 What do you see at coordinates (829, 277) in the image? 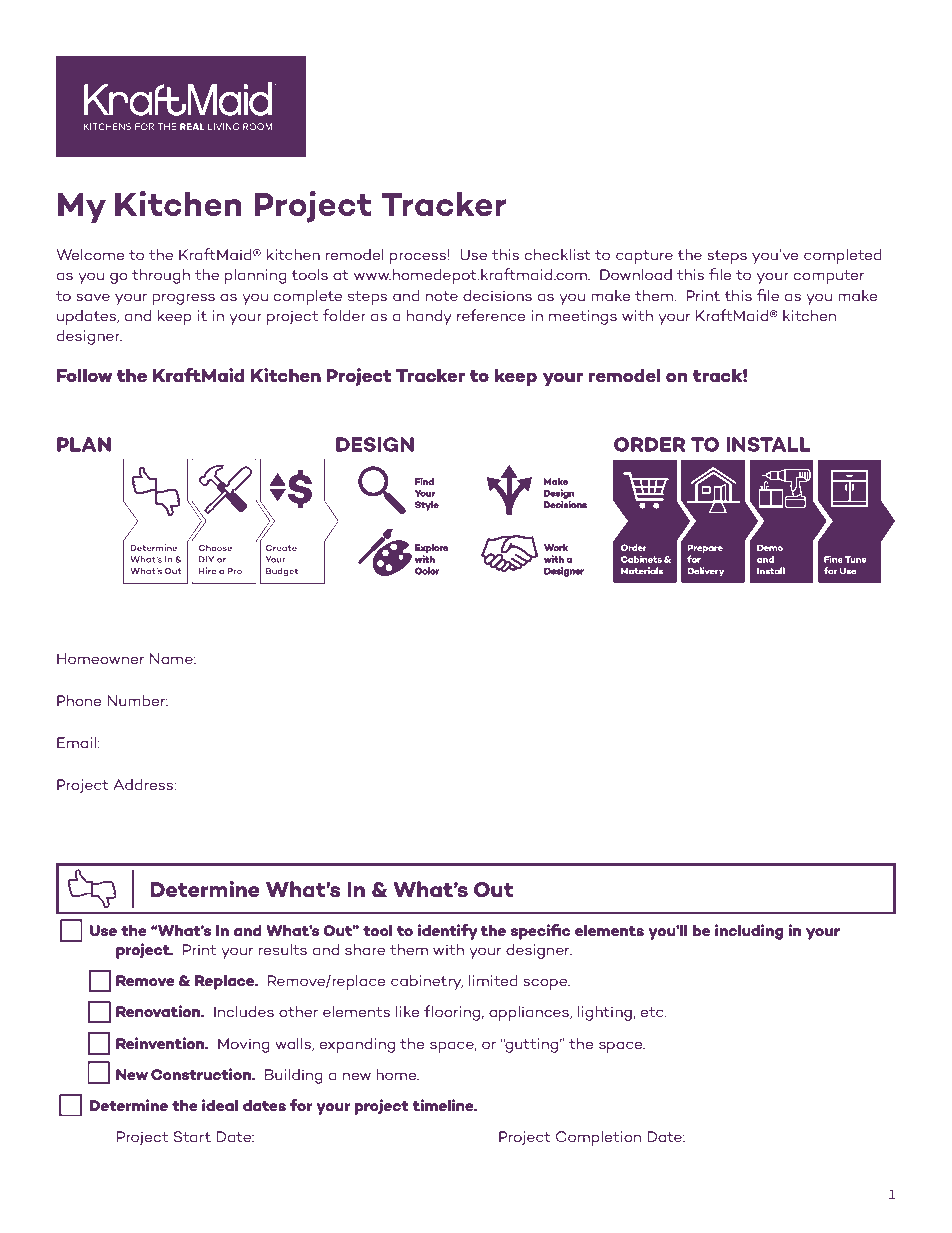
I see `computer` at bounding box center [829, 277].
